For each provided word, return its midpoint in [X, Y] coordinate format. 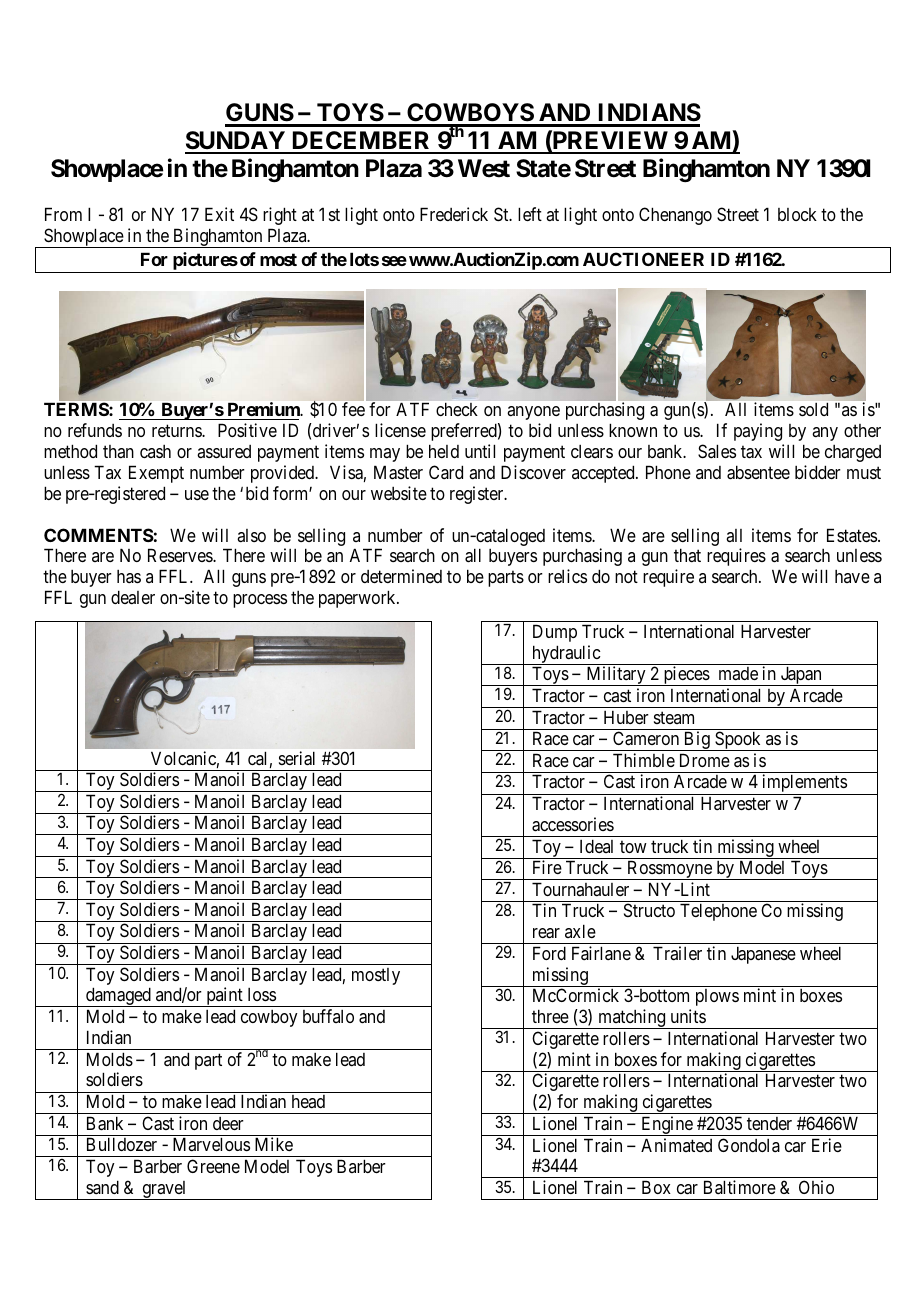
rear [546, 933]
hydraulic [566, 655]
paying [758, 432]
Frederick [454, 214]
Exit [219, 214]
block [797, 214]
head [308, 1101]
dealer [133, 597]
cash [155, 451]
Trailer [677, 953]
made [738, 673]
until [480, 451]
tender [769, 1123]
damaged [118, 997]
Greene [213, 1166]
